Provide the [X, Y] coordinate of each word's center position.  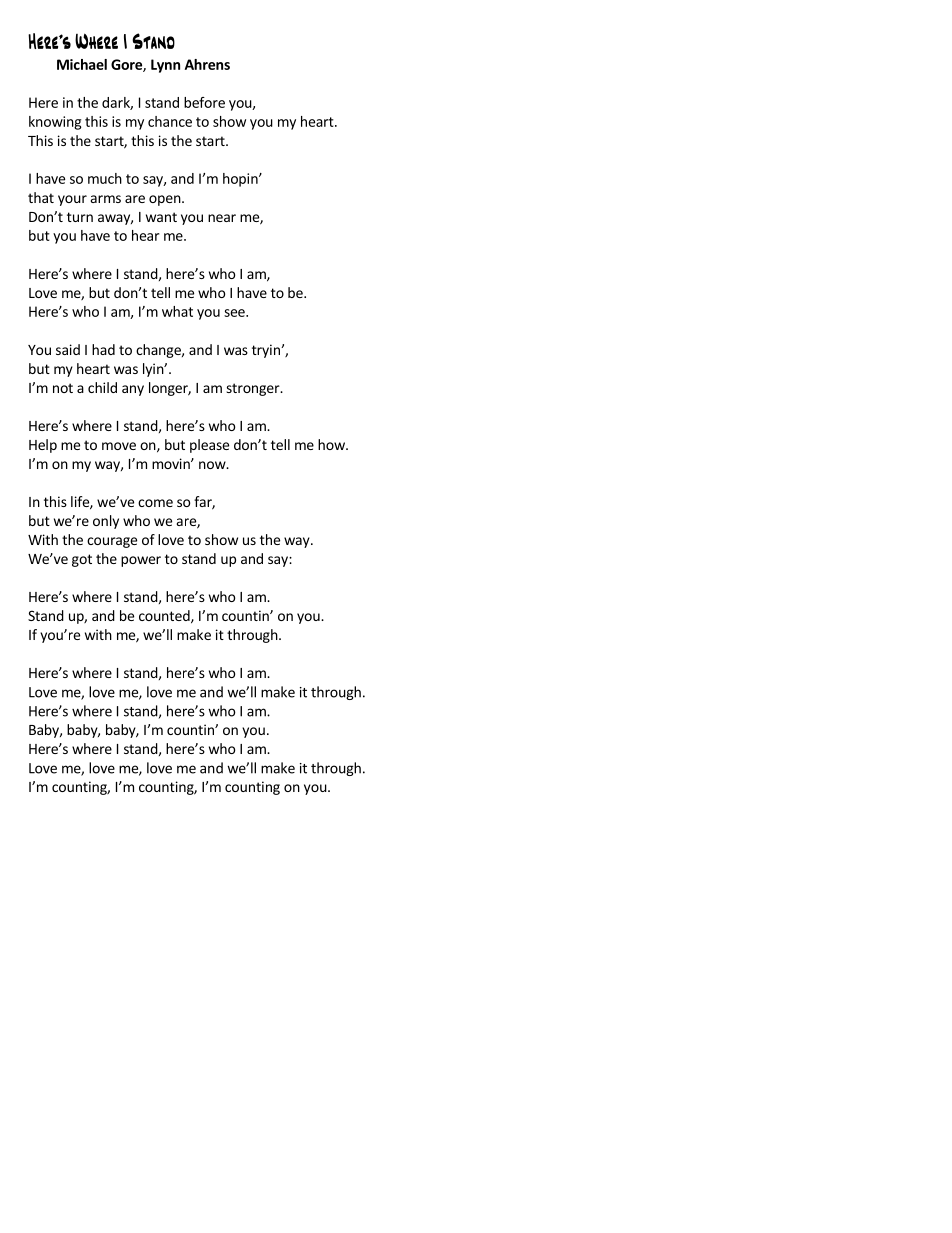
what [177, 311]
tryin [267, 351]
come [155, 503]
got [82, 560]
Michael [82, 64]
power [141, 561]
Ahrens [207, 64]
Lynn [165, 66]
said [68, 349]
